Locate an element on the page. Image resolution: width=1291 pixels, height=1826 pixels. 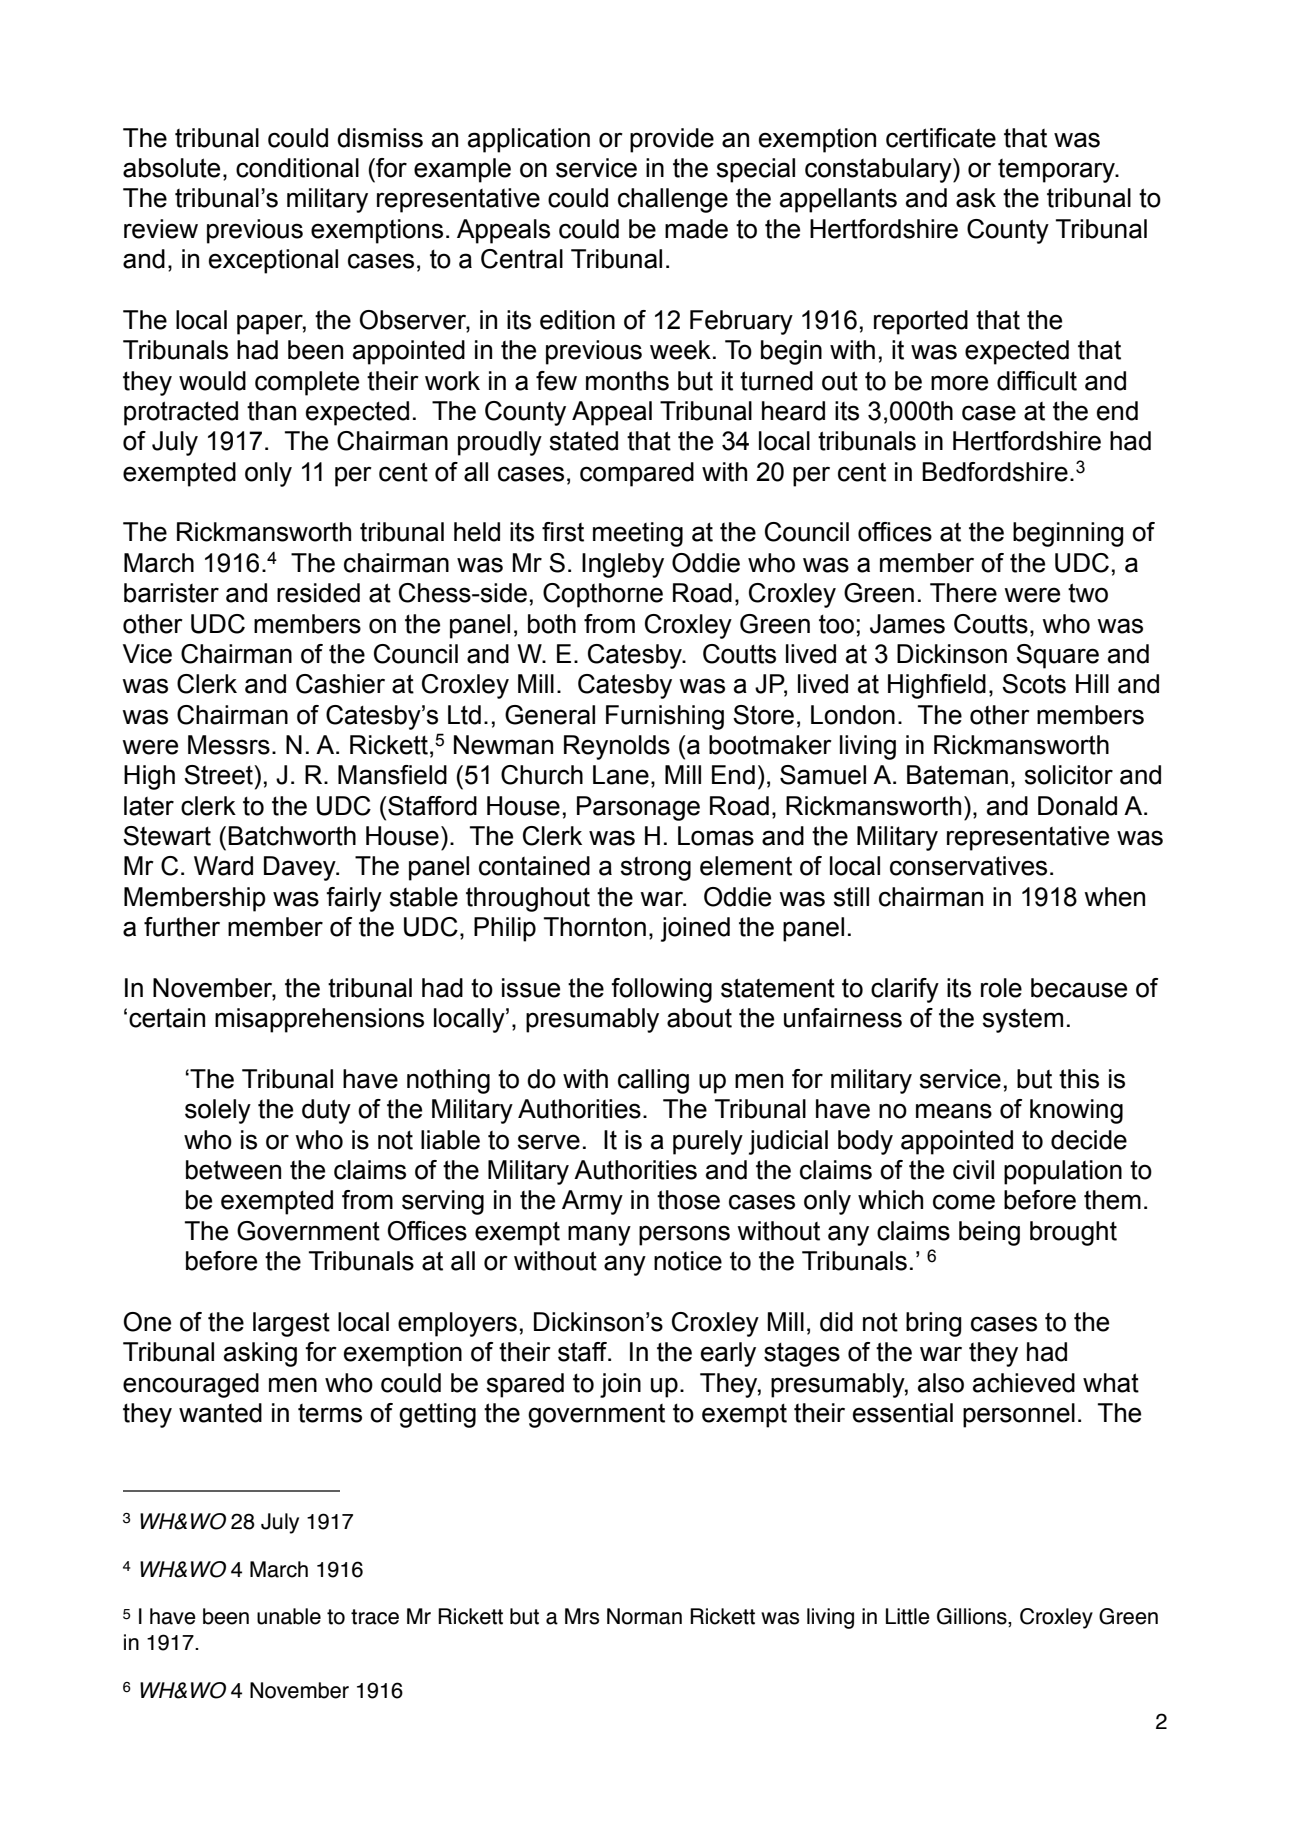
conservatives is located at coordinates (968, 866).
